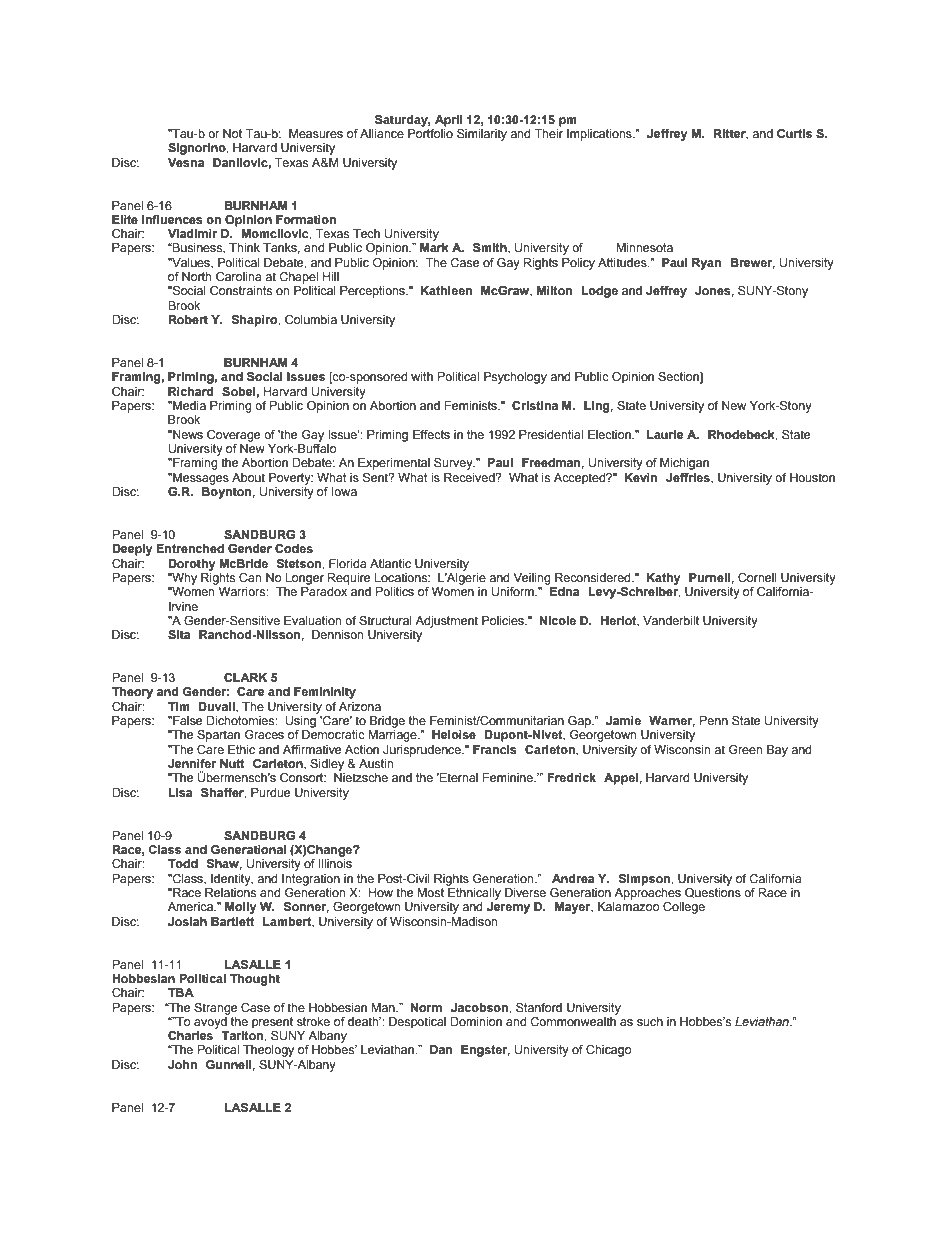 This screenshot has height=1233, width=952. I want to click on Laurie, so click(665, 434).
